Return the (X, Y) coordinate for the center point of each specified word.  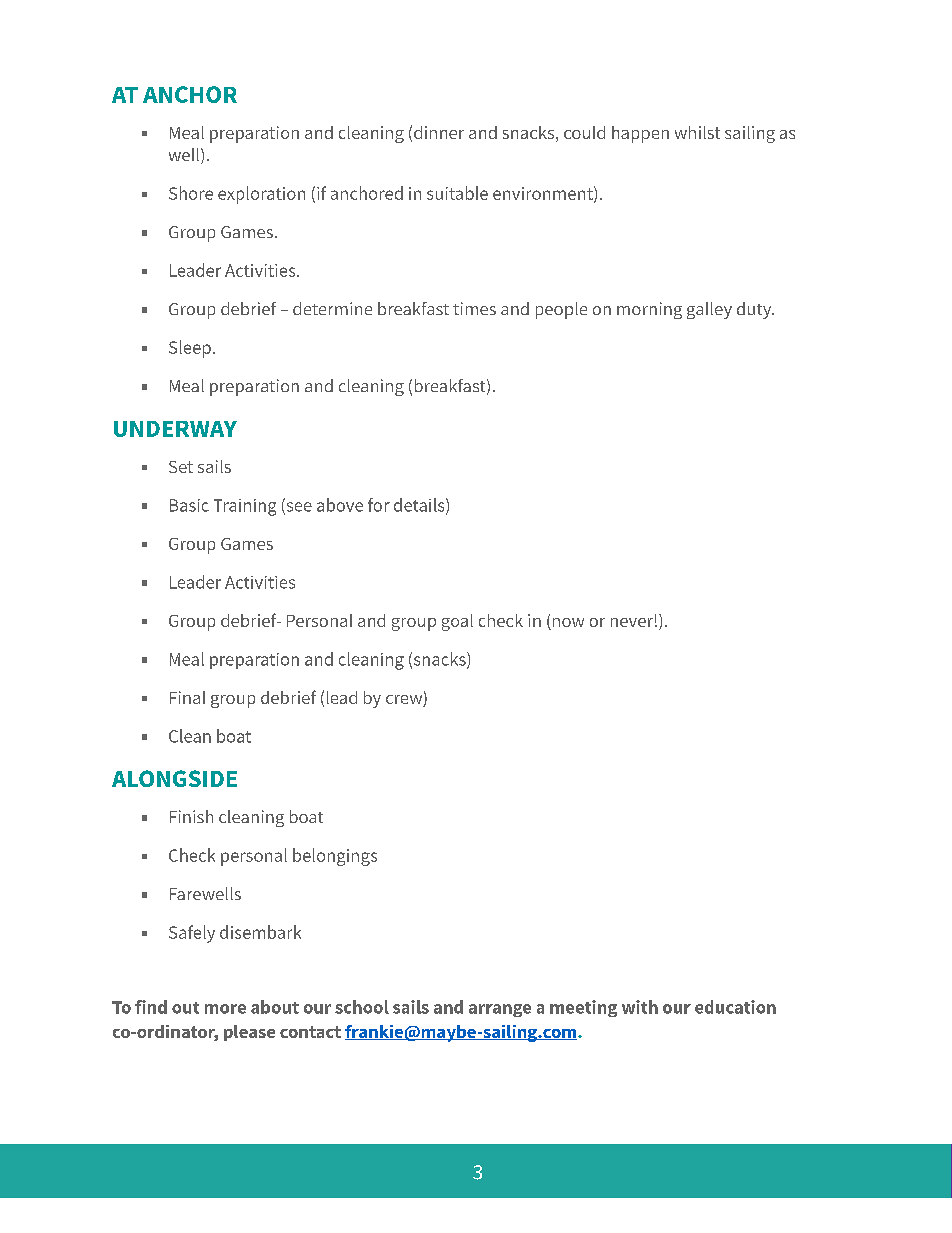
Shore (191, 193)
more (225, 1009)
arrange (500, 1010)
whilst (697, 132)
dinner (439, 132)
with (640, 1007)
